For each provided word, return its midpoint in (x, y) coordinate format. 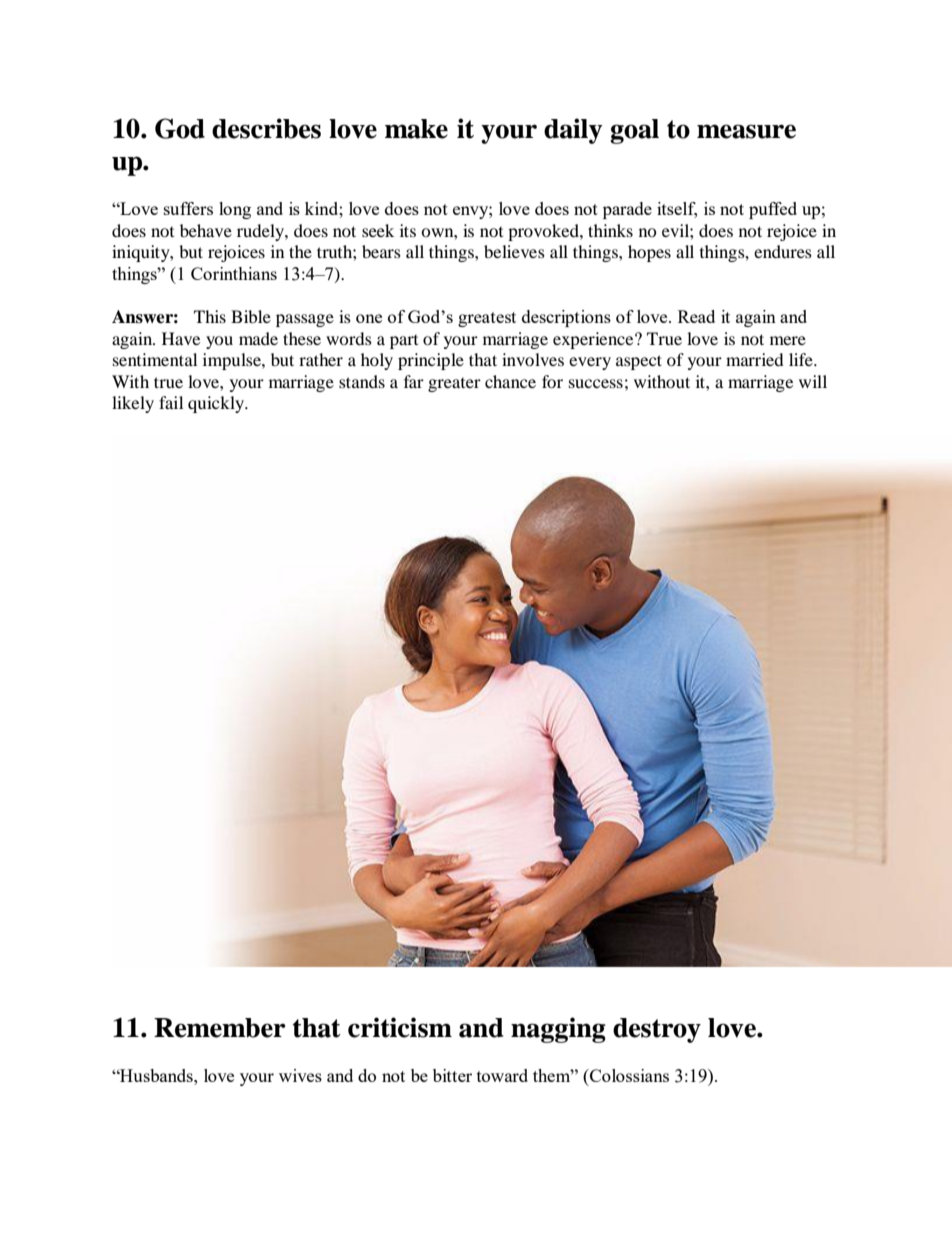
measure (746, 131)
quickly (217, 404)
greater (454, 385)
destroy (657, 1030)
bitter (452, 1075)
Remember (220, 1028)
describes (266, 128)
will (813, 381)
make (416, 129)
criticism (400, 1027)
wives (300, 1075)
